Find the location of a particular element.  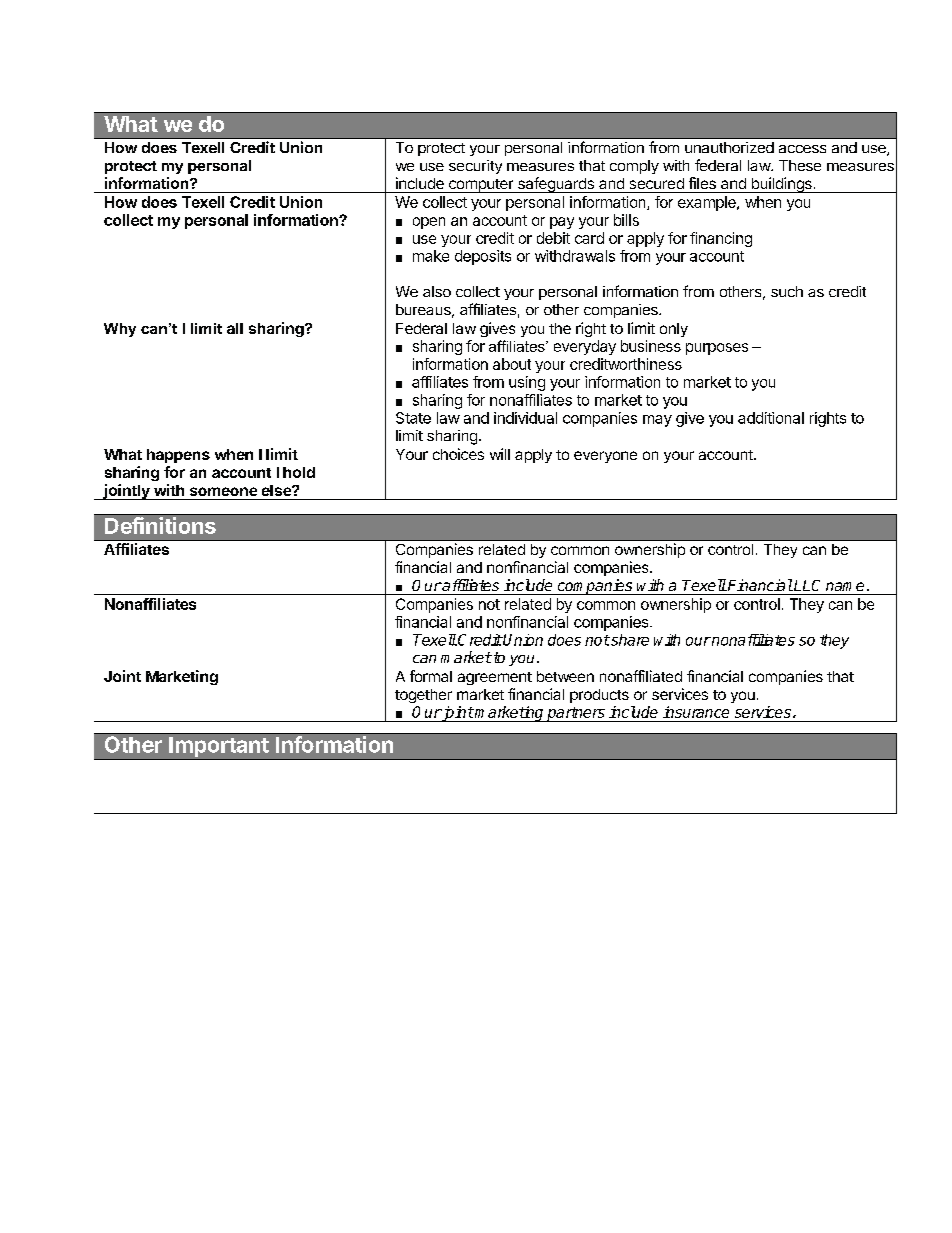

agreement is located at coordinates (495, 678).
